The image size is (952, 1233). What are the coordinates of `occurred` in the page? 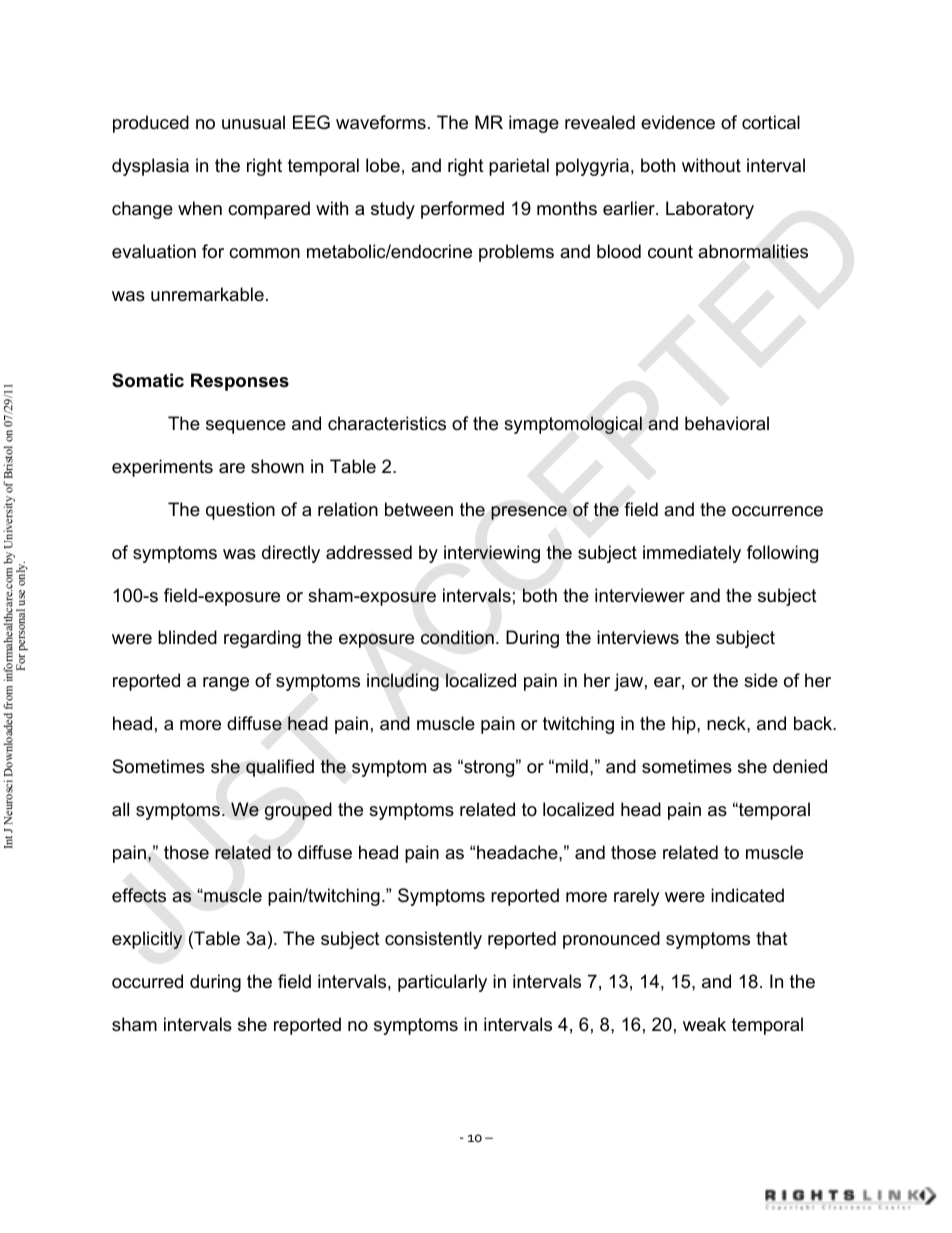 It's located at (147, 981).
